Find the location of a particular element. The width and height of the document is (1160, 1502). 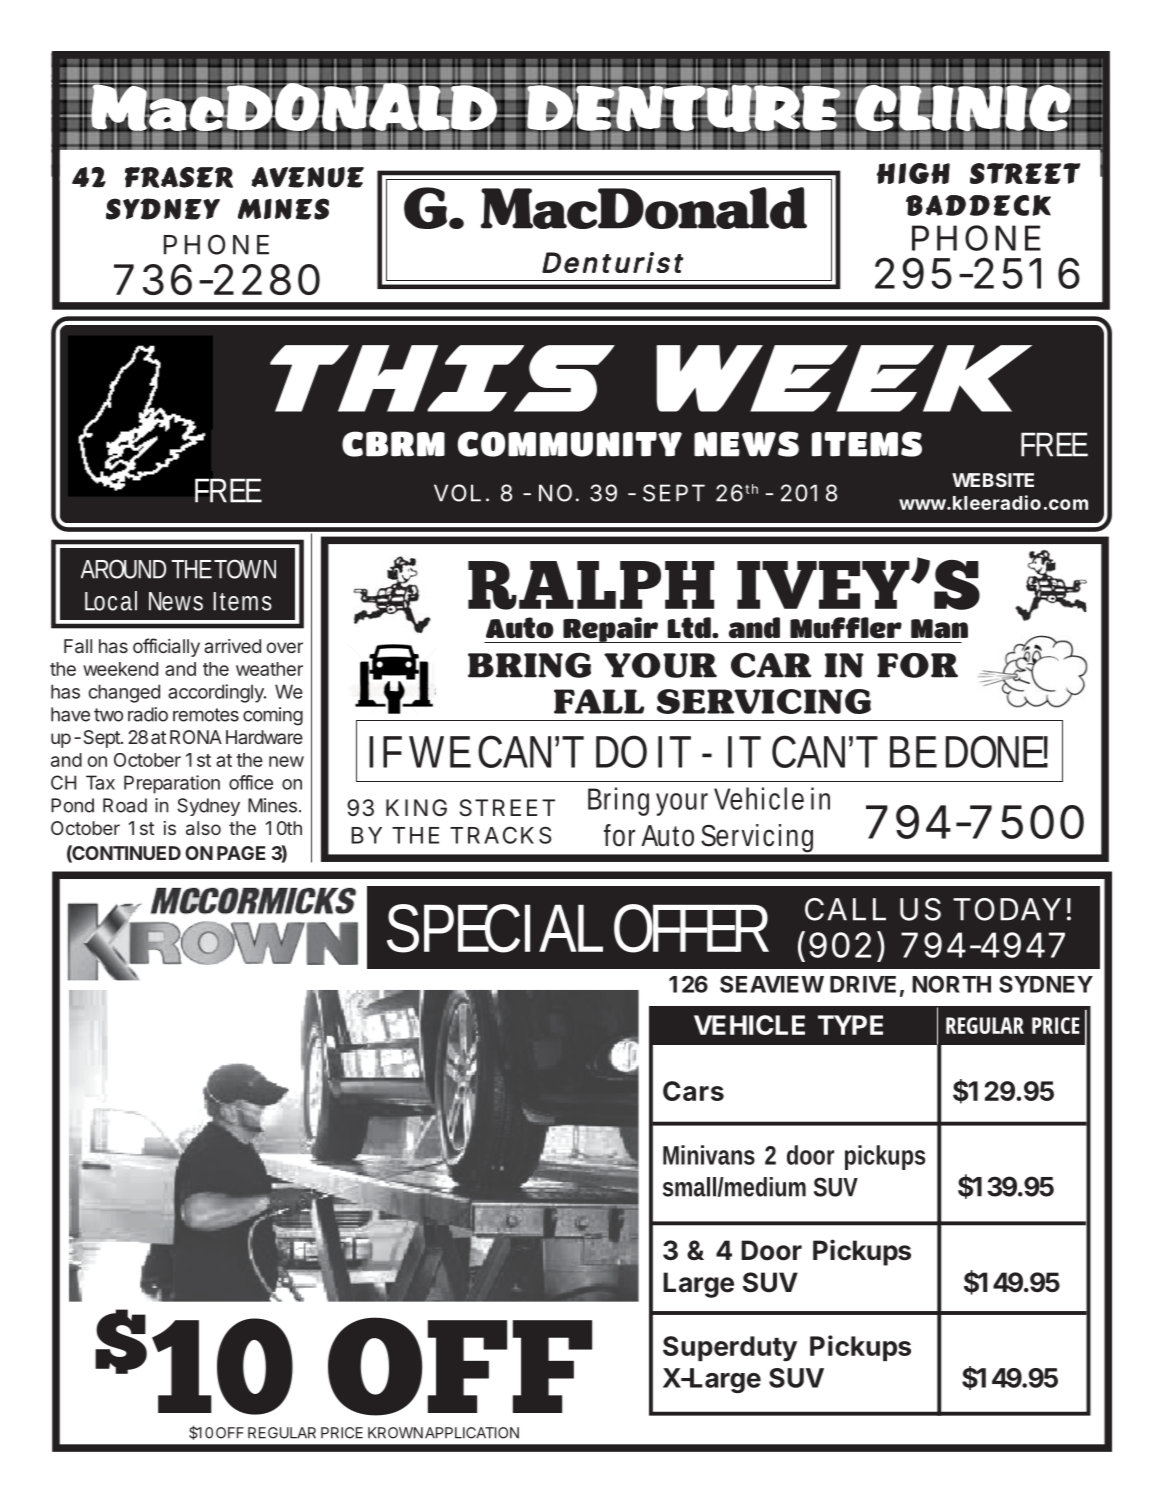

CALL is located at coordinates (845, 909).
